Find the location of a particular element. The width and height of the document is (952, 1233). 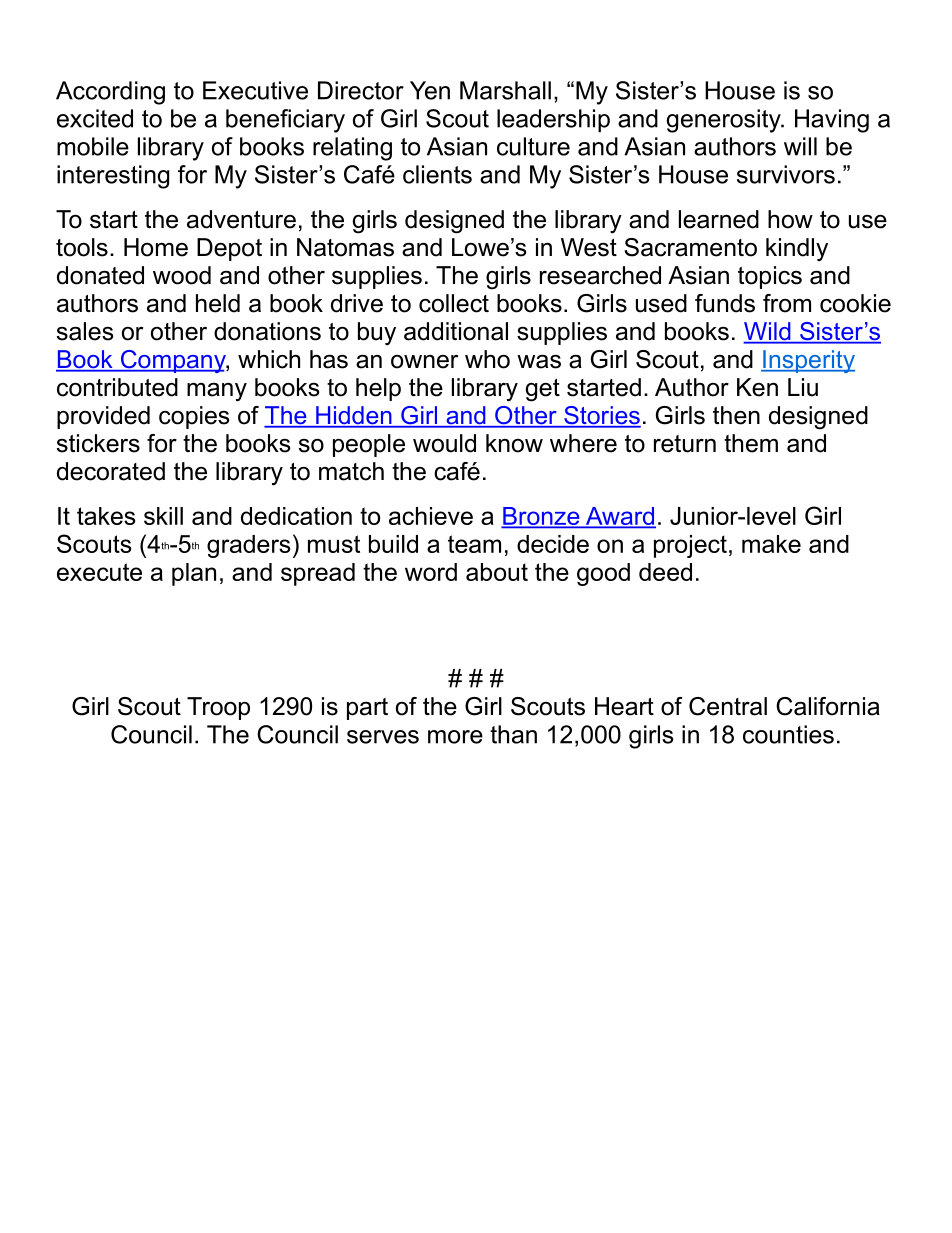

generosity is located at coordinates (725, 121).
